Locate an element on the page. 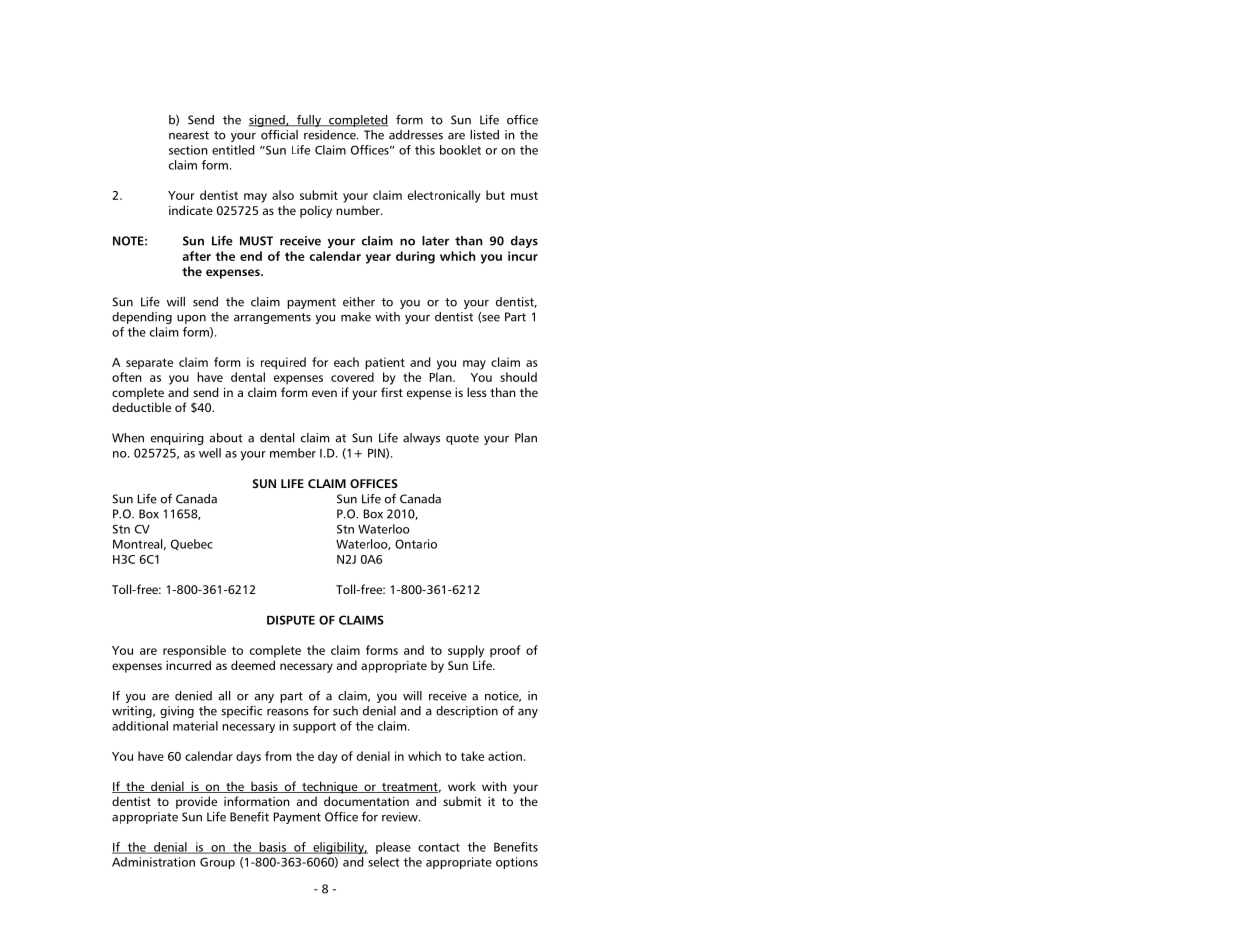  fully is located at coordinates (309, 121).
